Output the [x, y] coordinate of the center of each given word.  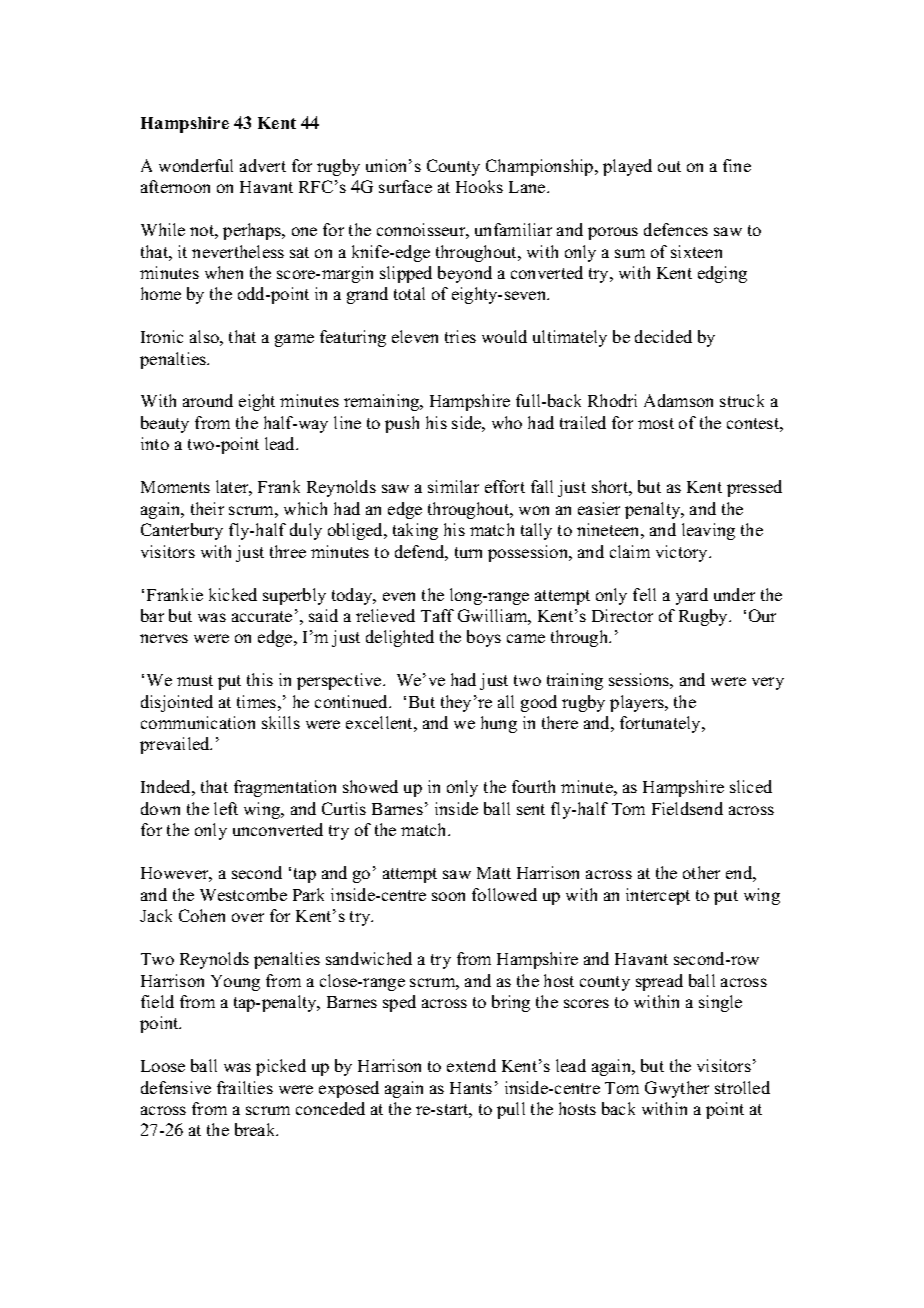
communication [198, 722]
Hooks [479, 186]
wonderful [196, 165]
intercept [658, 896]
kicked [233, 594]
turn [468, 552]
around [208, 400]
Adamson [678, 400]
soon [448, 896]
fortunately [662, 724]
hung [499, 724]
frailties [245, 1087]
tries [460, 336]
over [248, 917]
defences [676, 229]
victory [683, 553]
